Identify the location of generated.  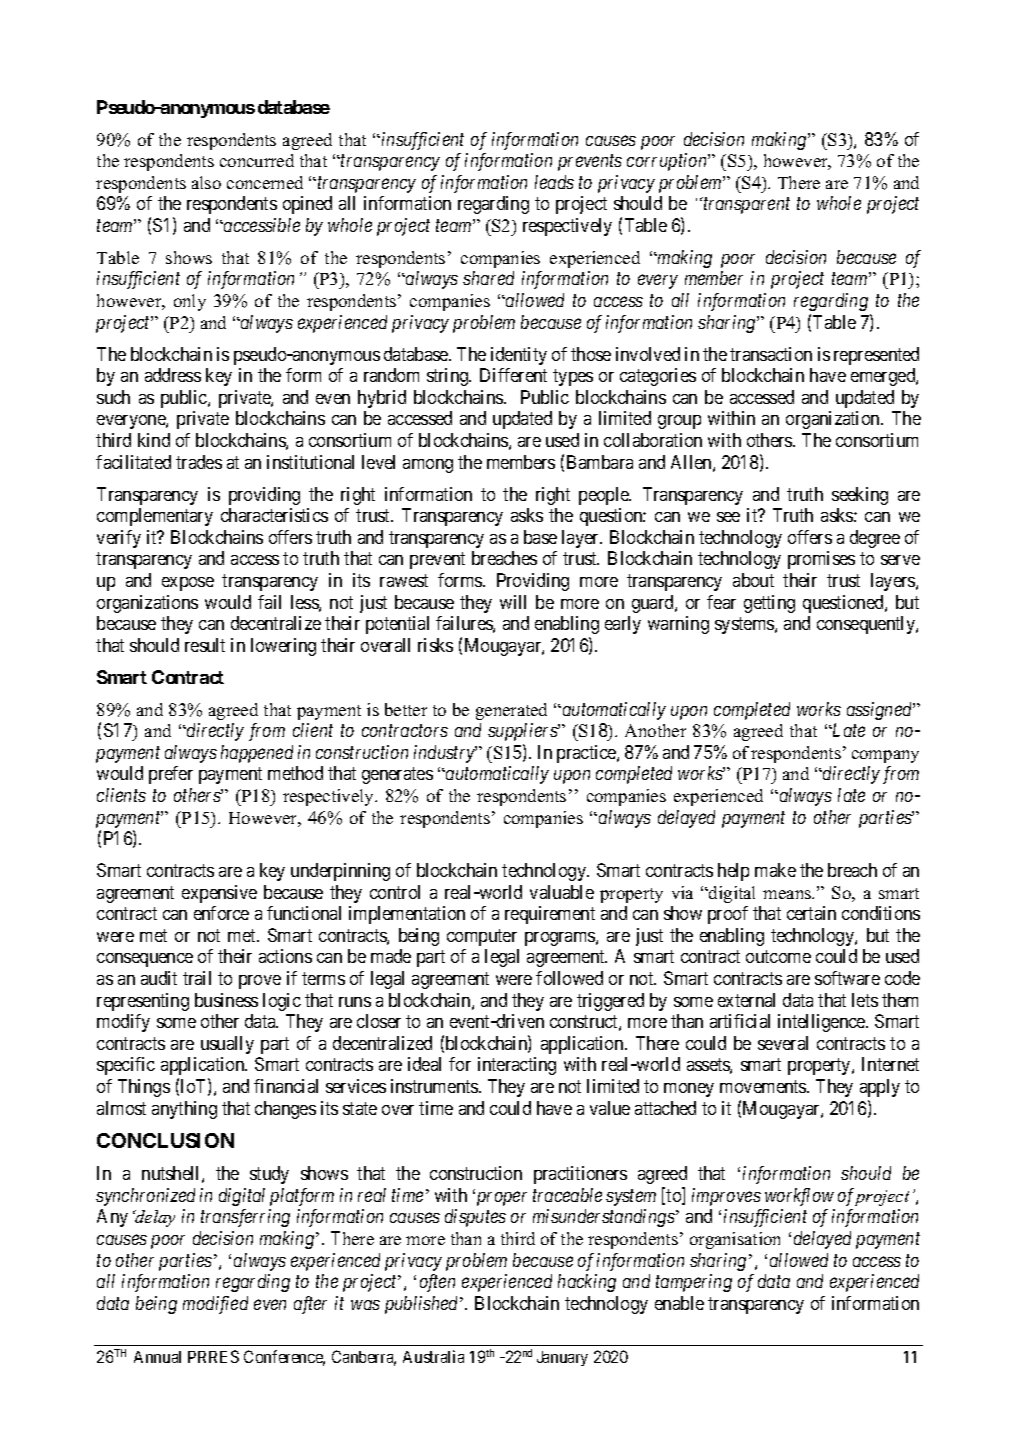
(511, 711).
